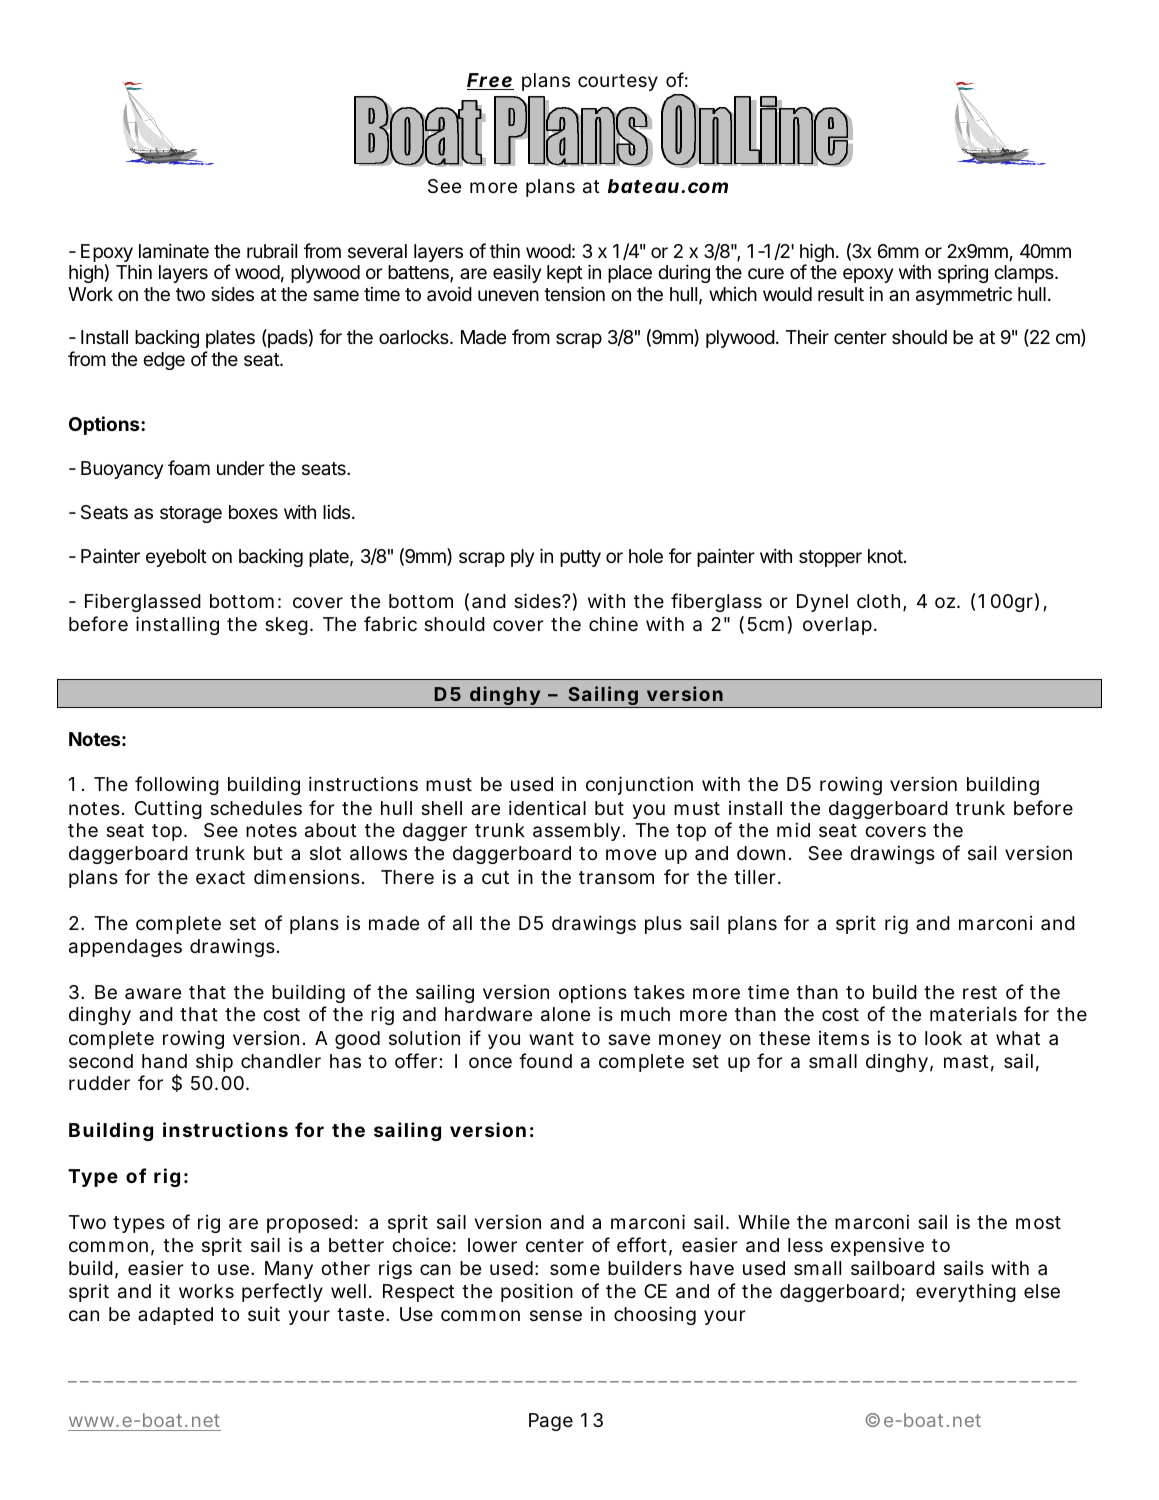 The width and height of the document is (1159, 1500). Describe the element at coordinates (580, 558) in the document. I see `putty` at that location.
